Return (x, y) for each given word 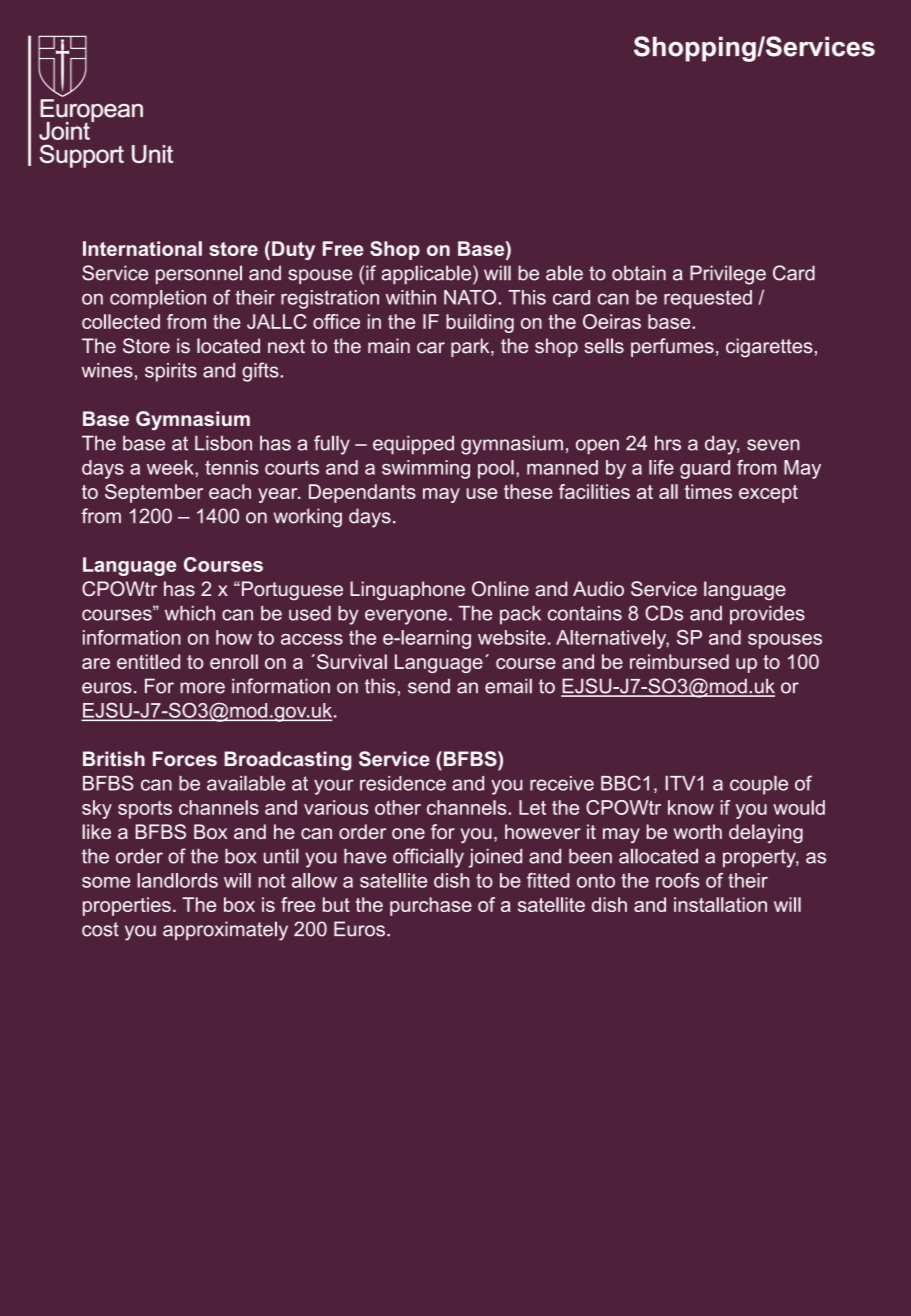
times (708, 491)
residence (403, 783)
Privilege (728, 275)
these (528, 491)
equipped (413, 445)
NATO (471, 297)
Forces (185, 759)
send (429, 686)
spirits (171, 372)
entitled (148, 661)
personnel (199, 274)
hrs (668, 443)
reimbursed (679, 661)
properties (127, 906)
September (154, 493)
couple (759, 785)
